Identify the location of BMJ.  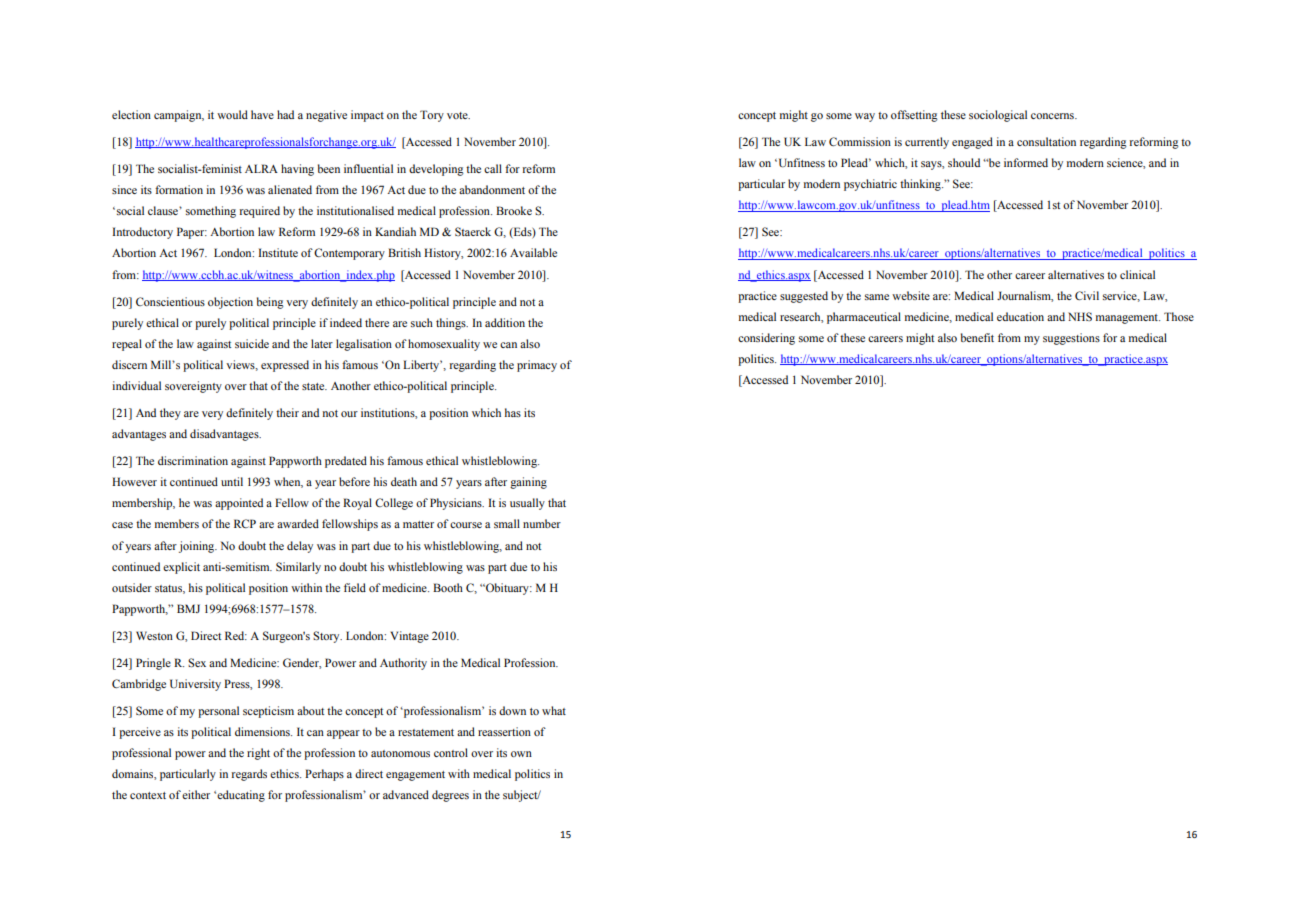
(188, 608).
